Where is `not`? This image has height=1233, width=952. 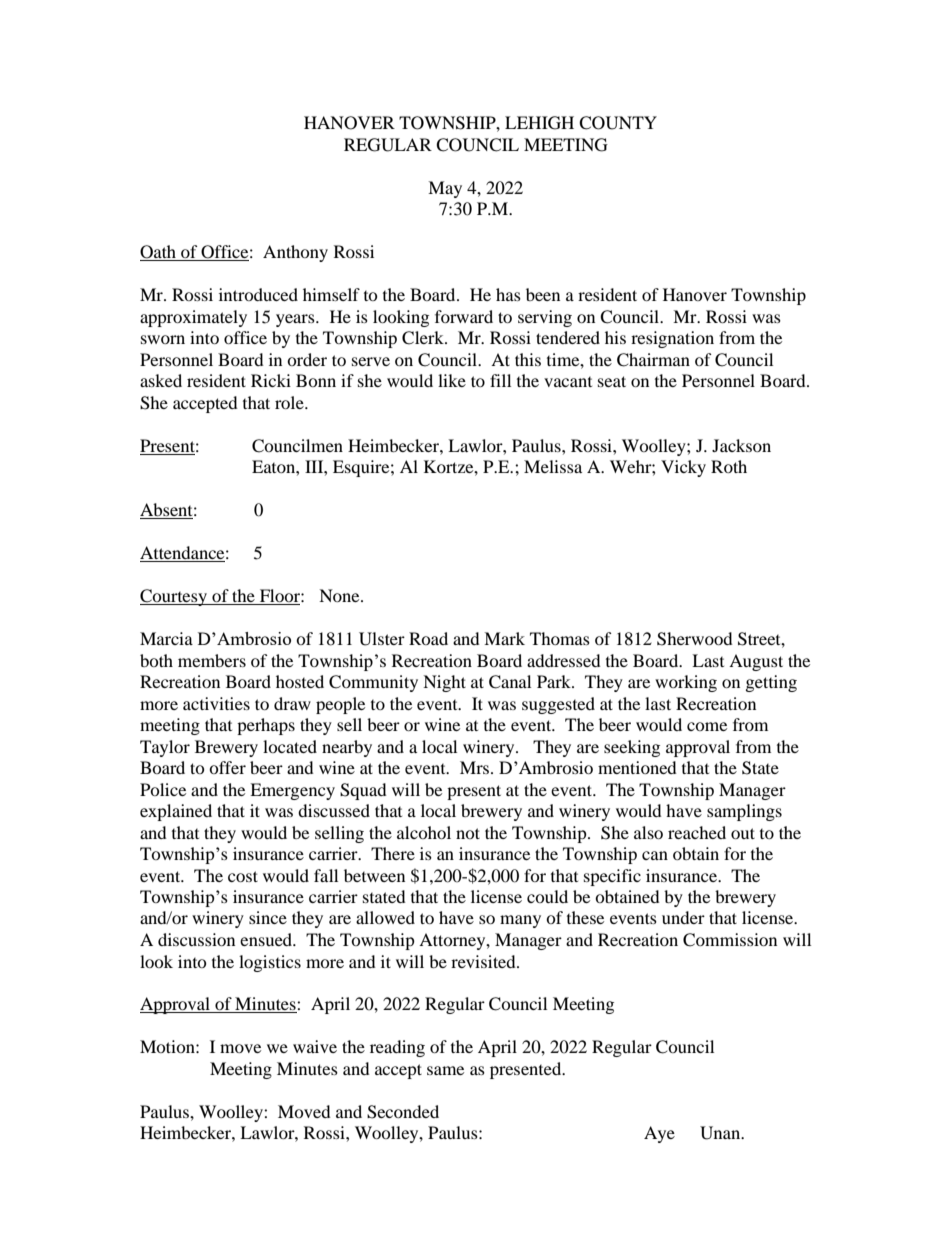
not is located at coordinates (468, 833).
